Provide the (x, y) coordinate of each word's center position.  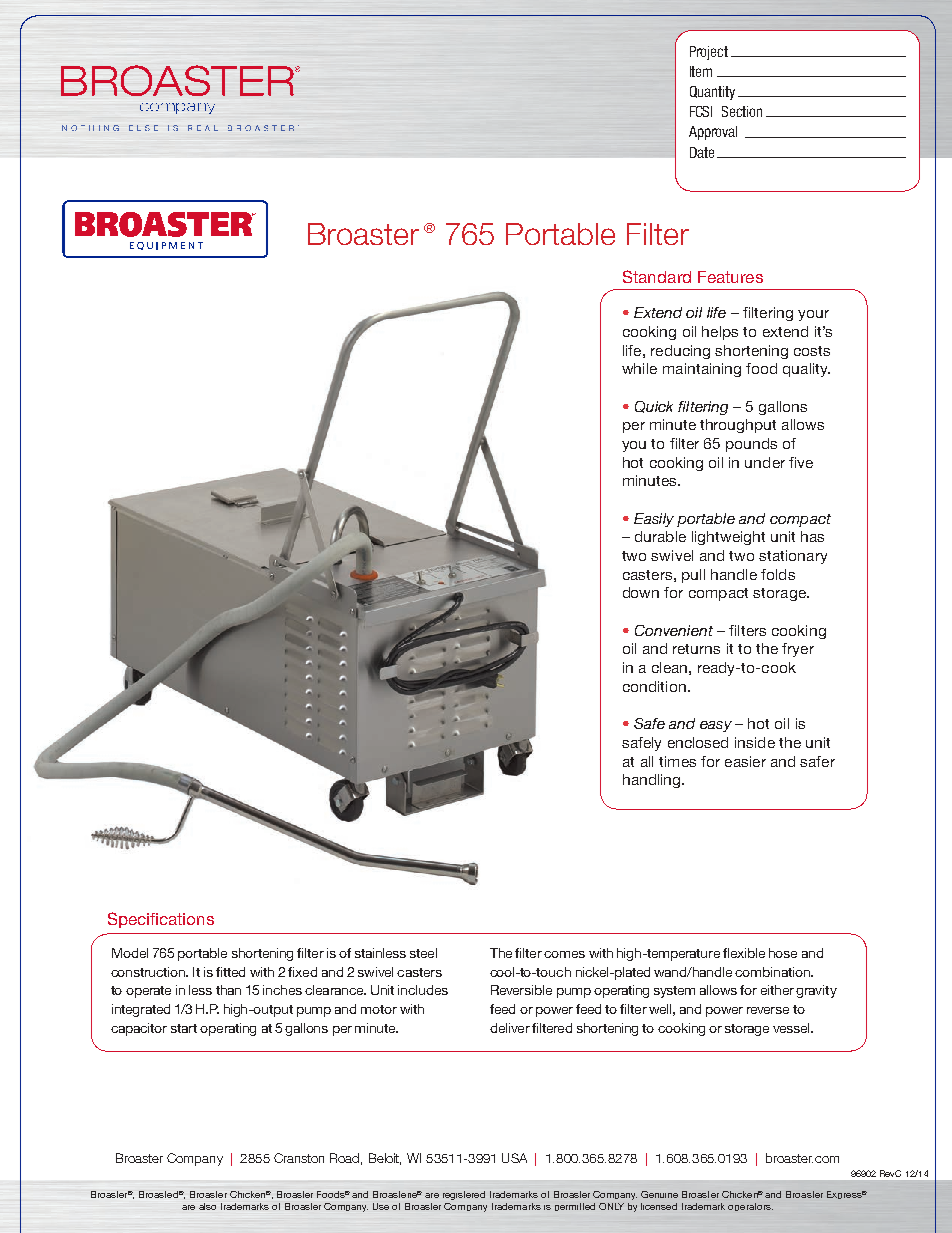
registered (464, 1195)
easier (745, 761)
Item (701, 71)
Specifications (161, 920)
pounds (751, 445)
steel (423, 953)
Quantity (712, 93)
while (639, 368)
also (207, 1206)
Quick (654, 407)
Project (709, 53)
